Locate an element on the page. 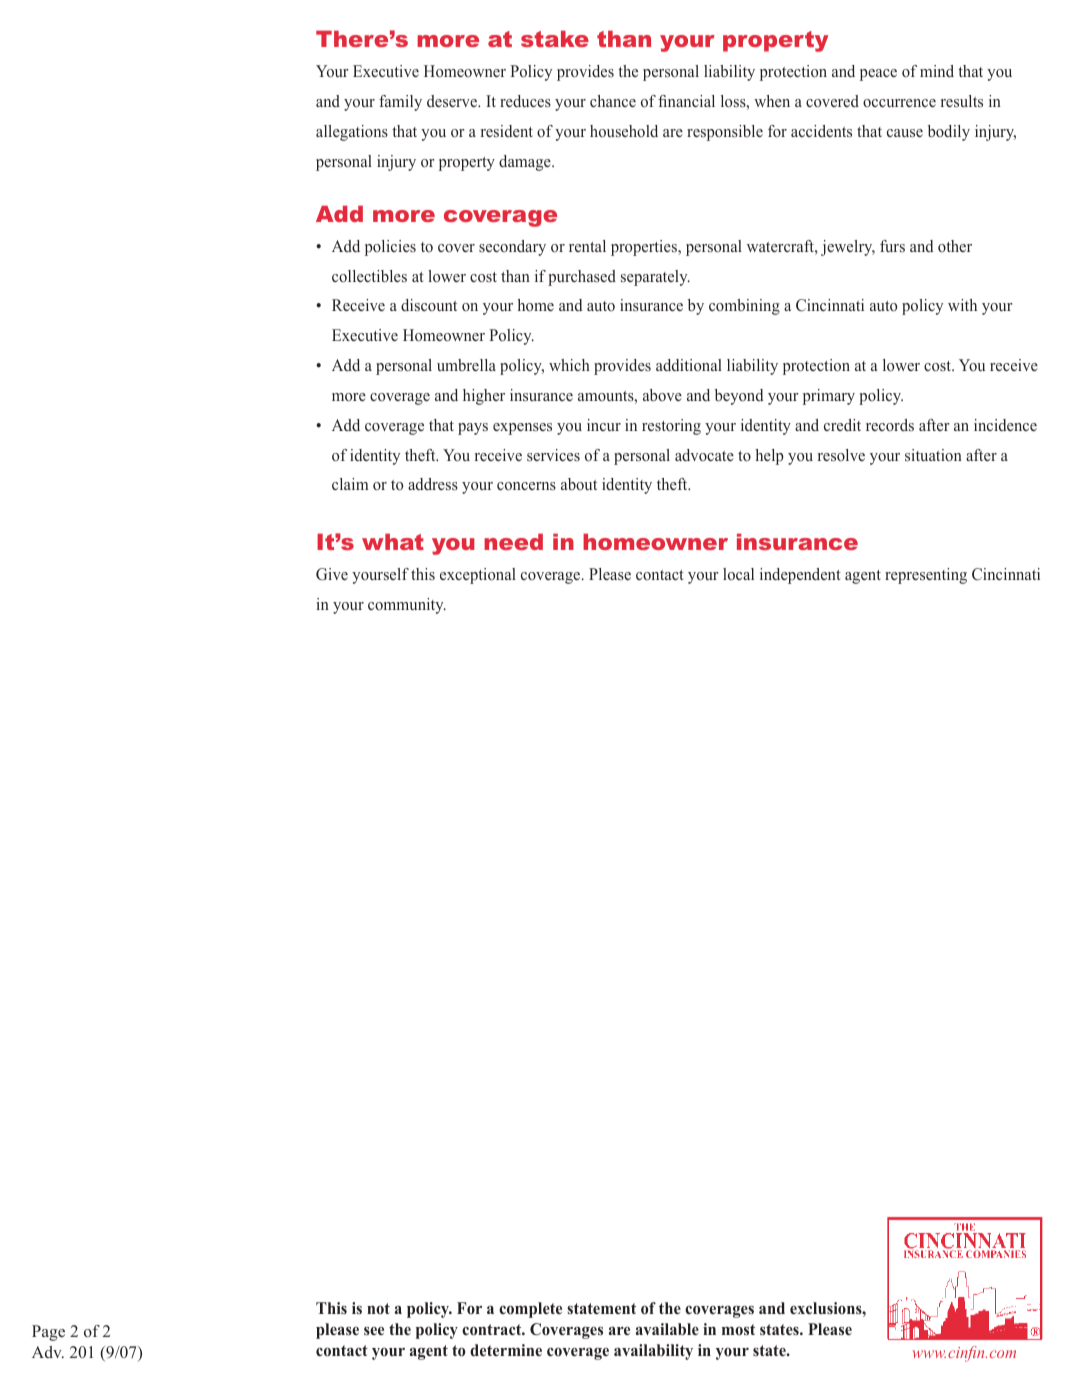  situation is located at coordinates (933, 455).
